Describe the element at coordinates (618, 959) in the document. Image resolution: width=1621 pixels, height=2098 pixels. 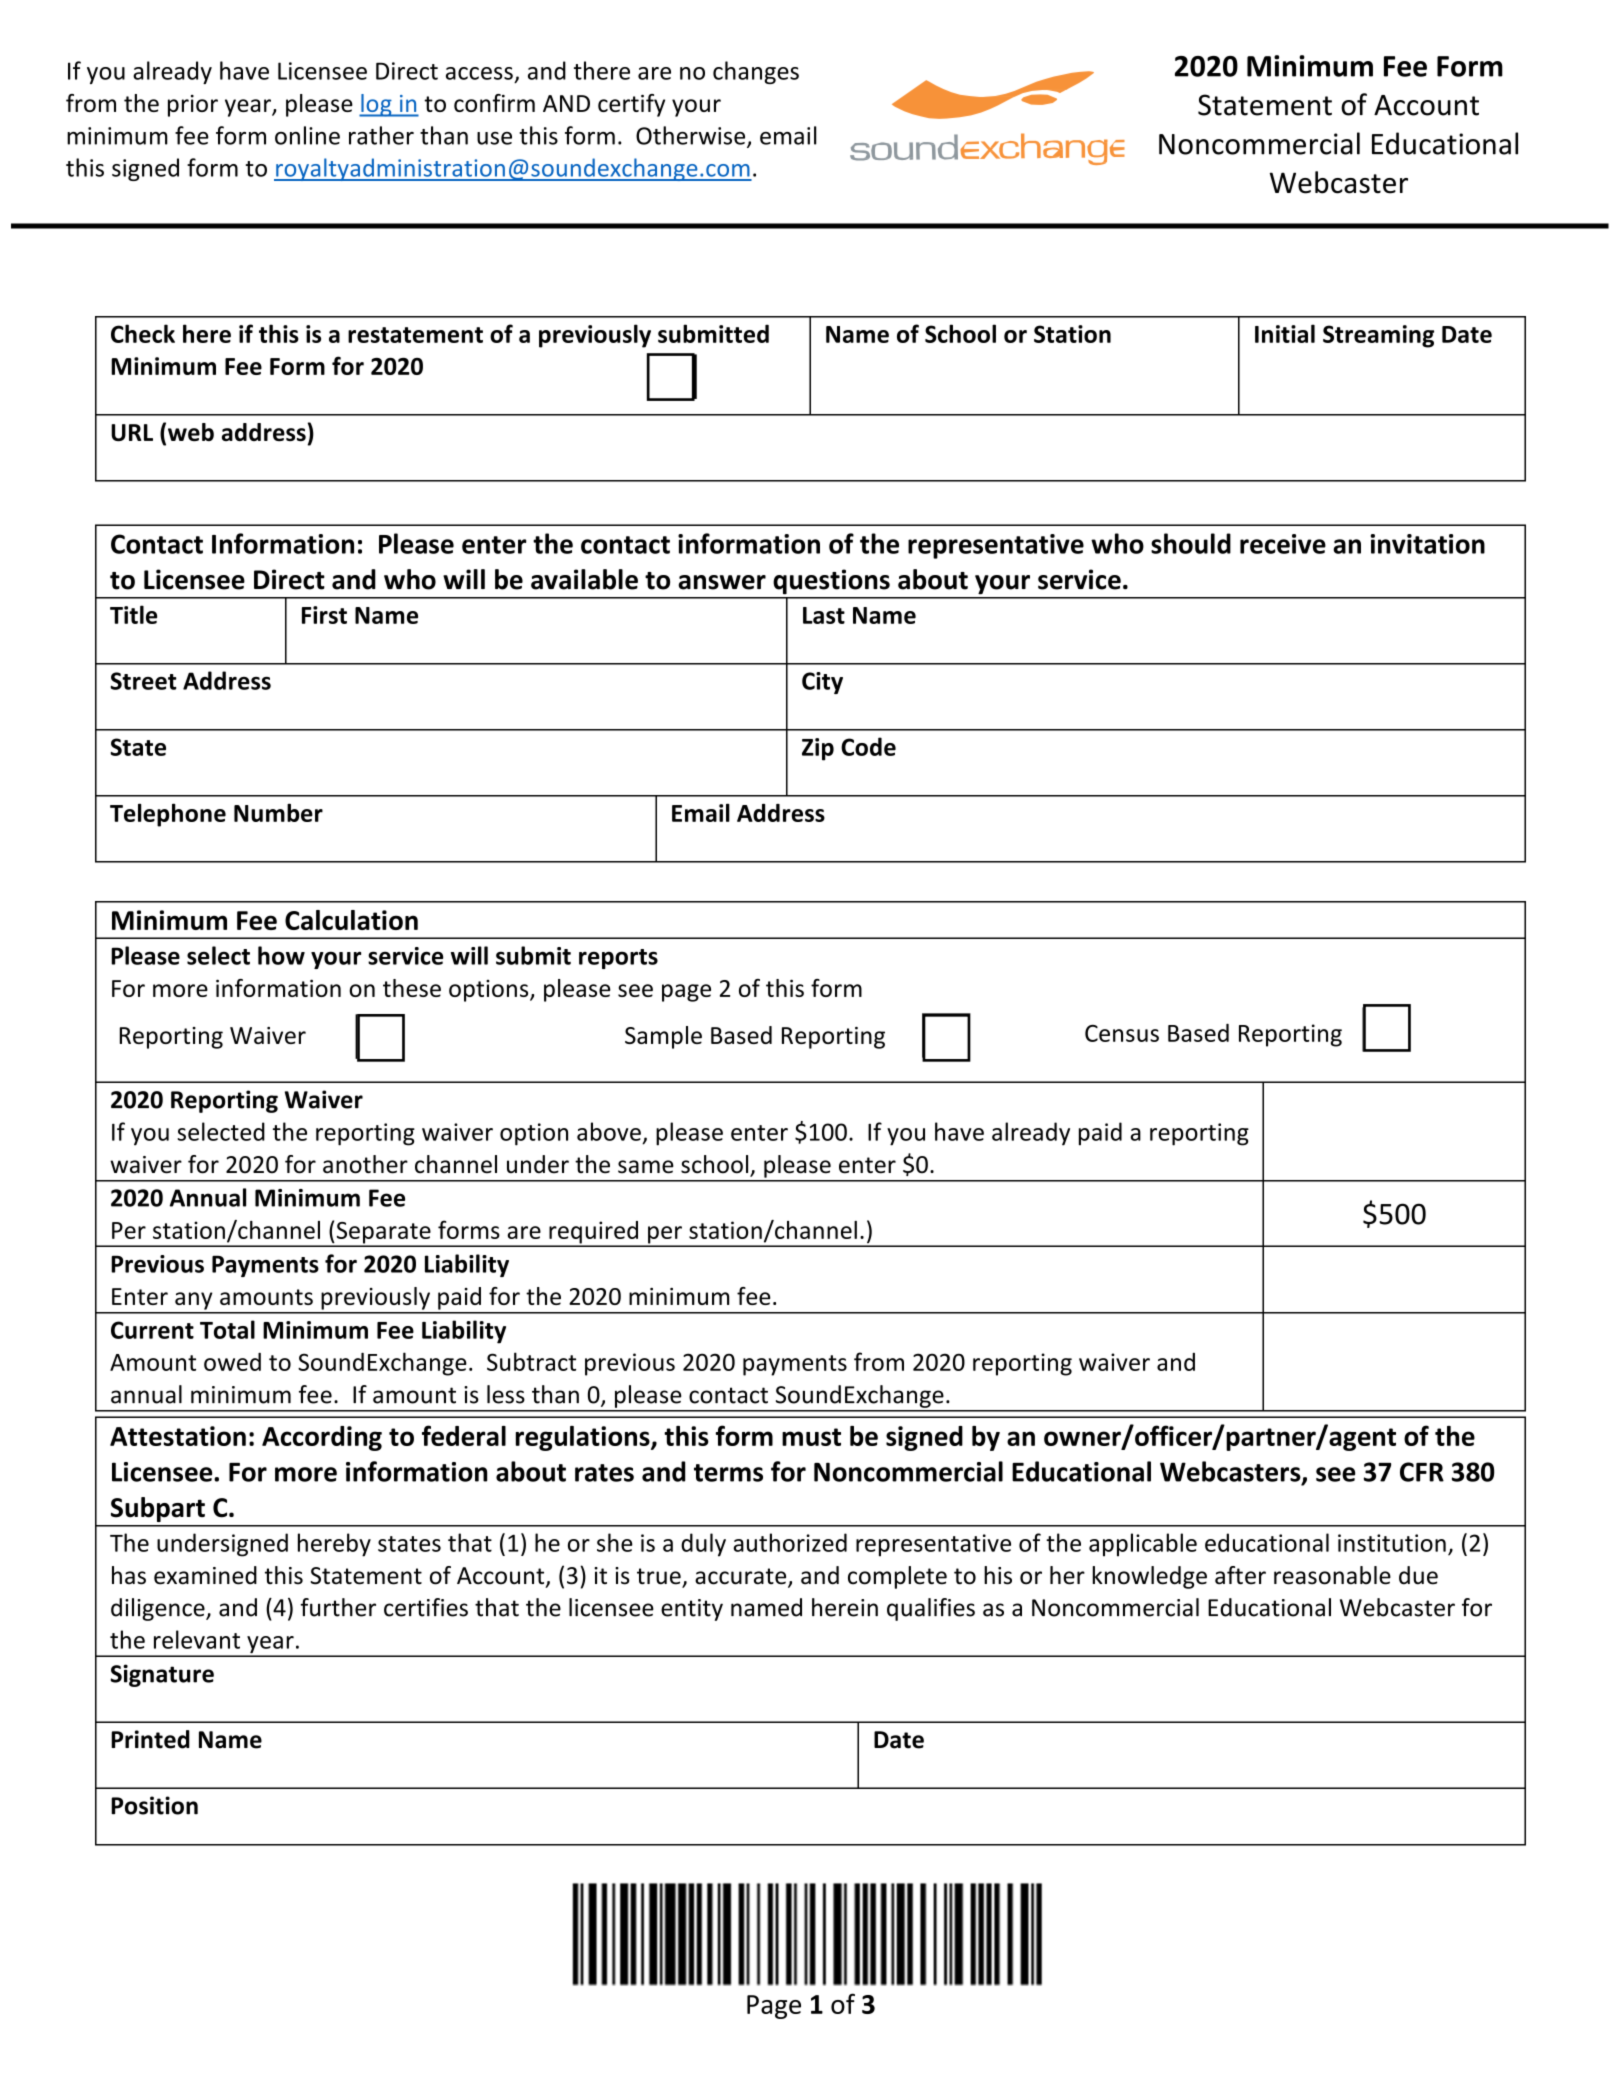
I see `reports` at that location.
